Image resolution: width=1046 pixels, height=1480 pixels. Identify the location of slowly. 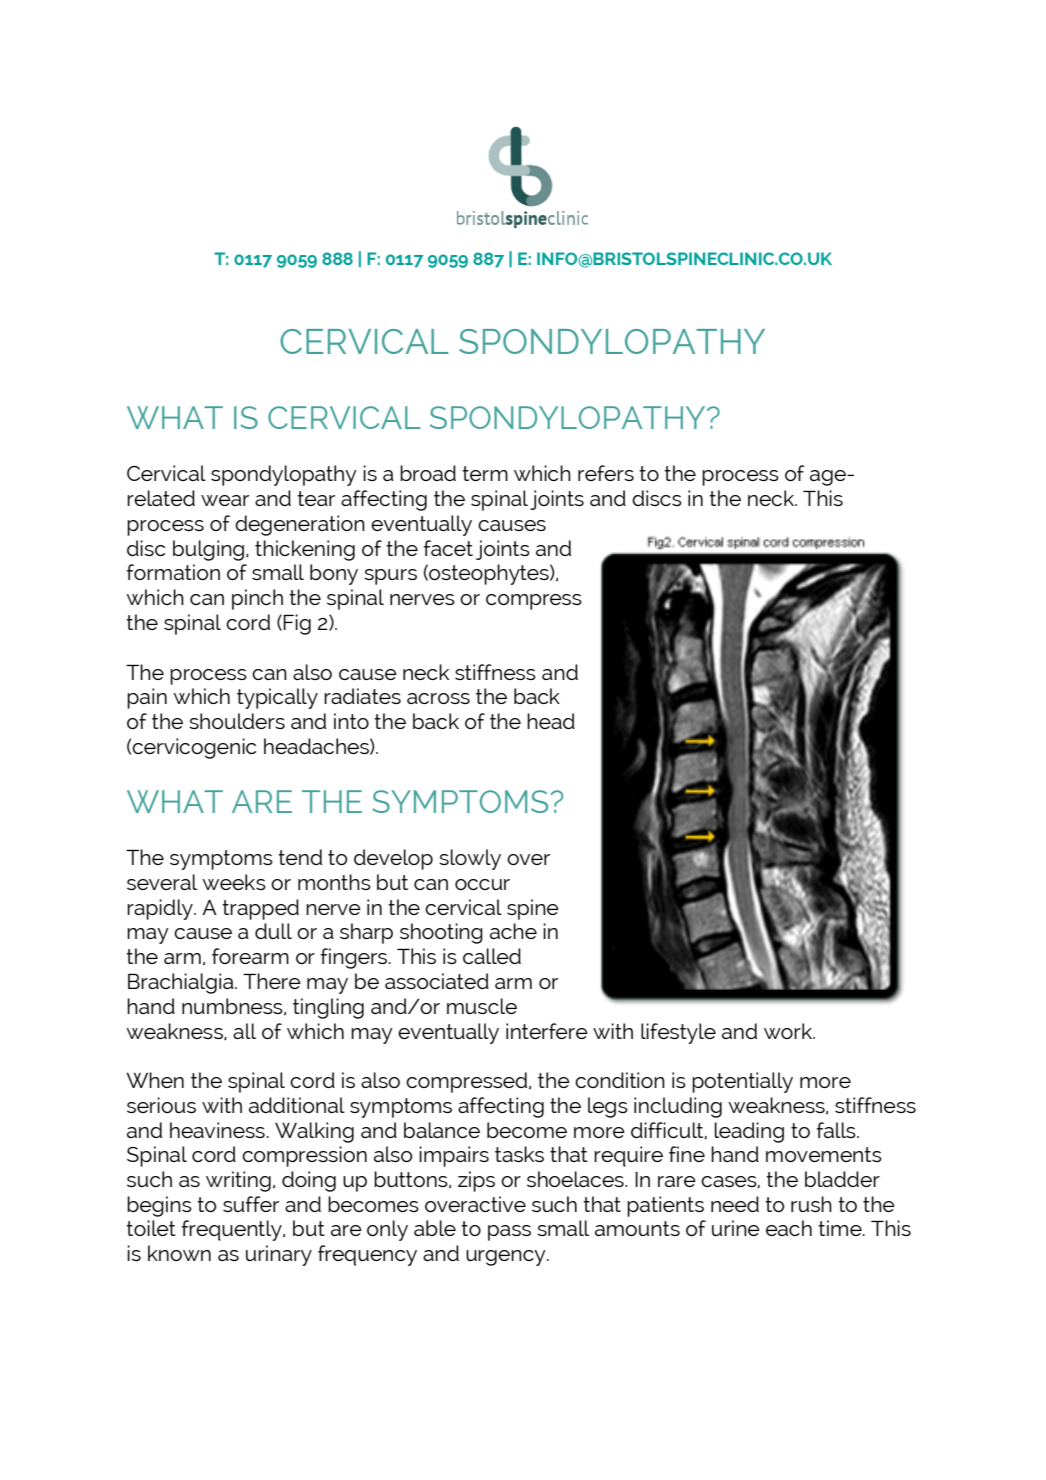
(470, 859).
